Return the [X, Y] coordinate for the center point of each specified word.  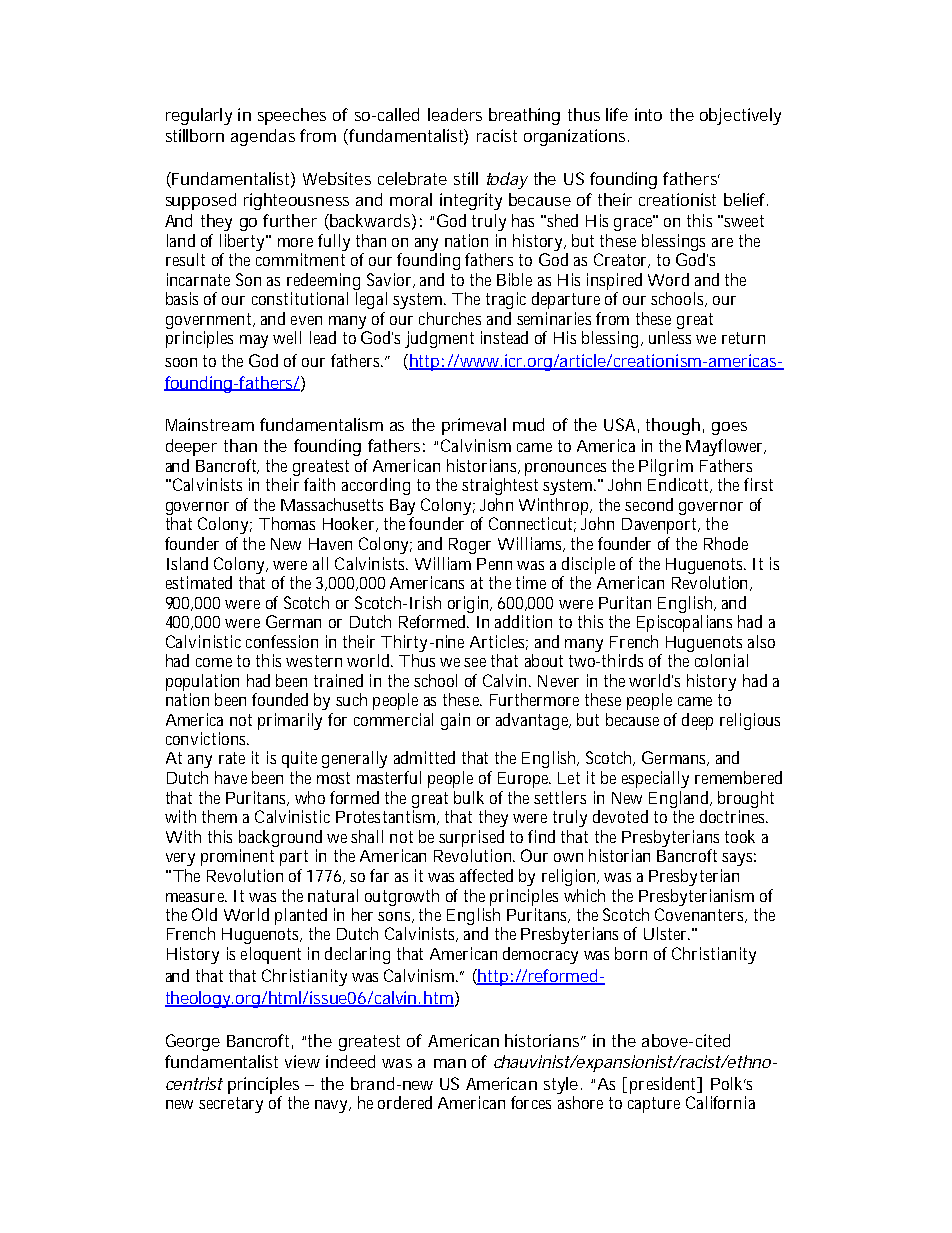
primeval [474, 426]
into [648, 114]
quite [299, 759]
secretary [231, 1105]
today [507, 180]
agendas [263, 137]
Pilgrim [666, 467]
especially [655, 779]
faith [319, 484]
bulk [469, 797]
